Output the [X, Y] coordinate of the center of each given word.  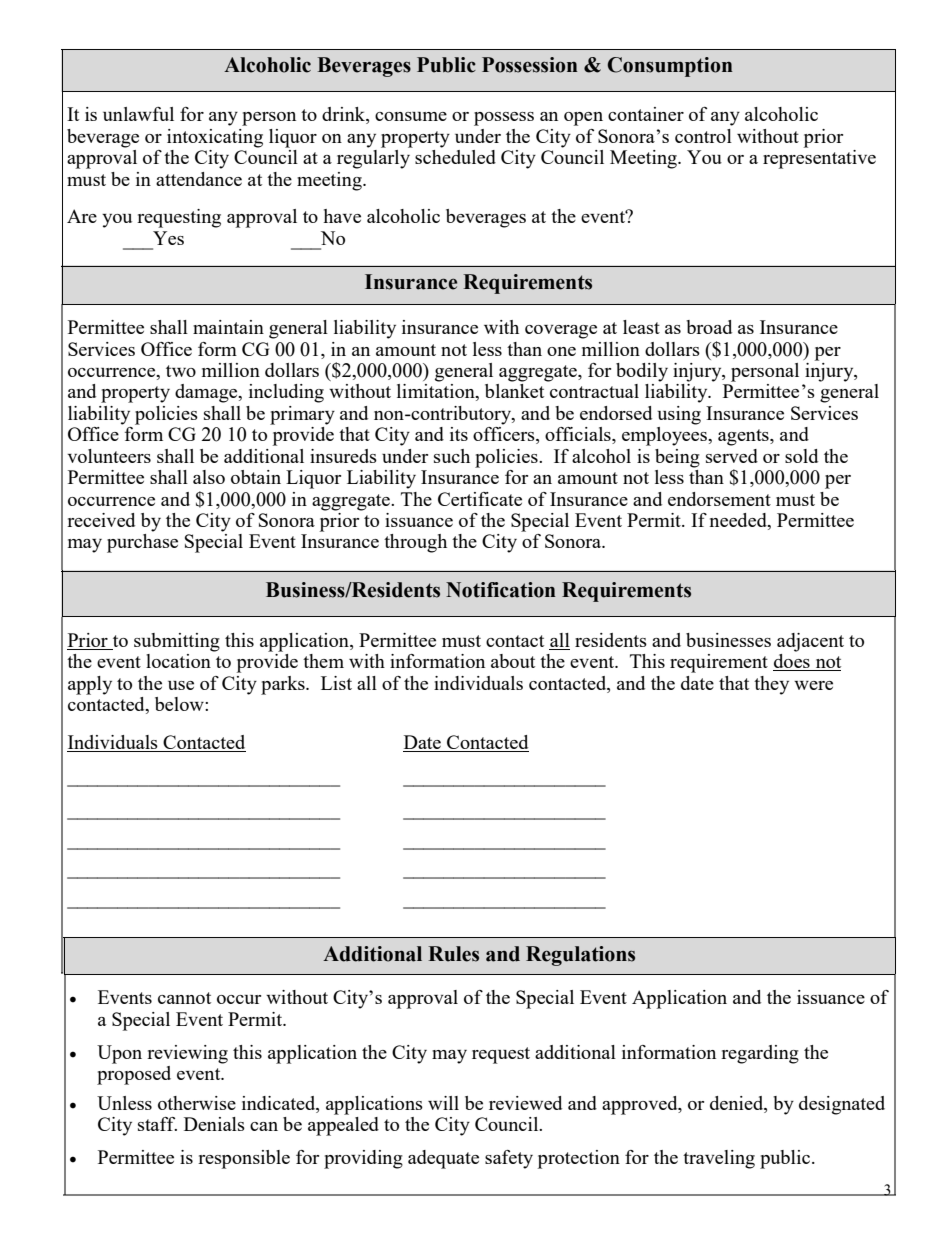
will [443, 1103]
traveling [719, 1159]
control [703, 136]
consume [411, 116]
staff [157, 1124]
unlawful [138, 114]
